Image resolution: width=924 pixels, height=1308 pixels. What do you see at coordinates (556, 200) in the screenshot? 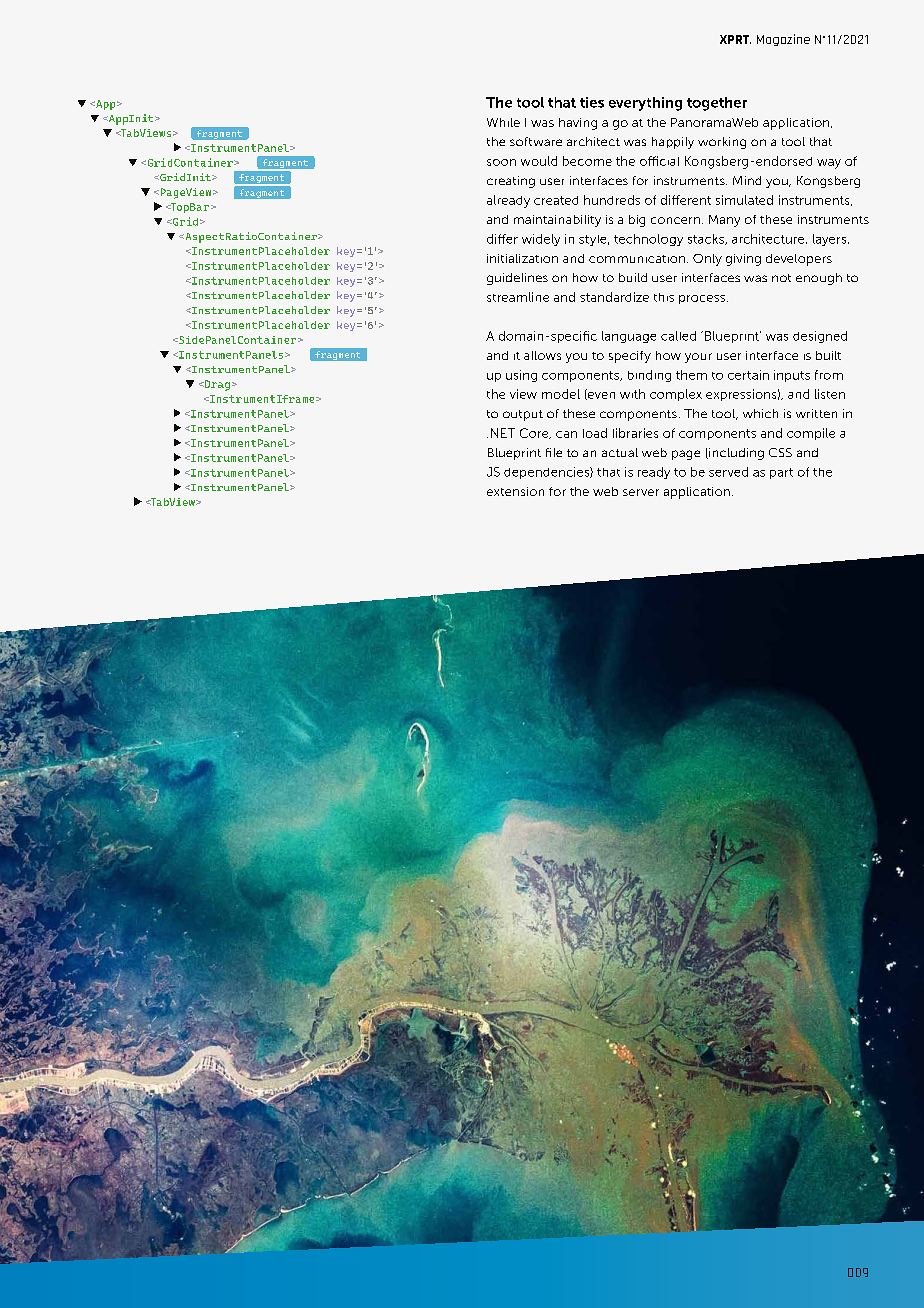
I see `created` at bounding box center [556, 200].
